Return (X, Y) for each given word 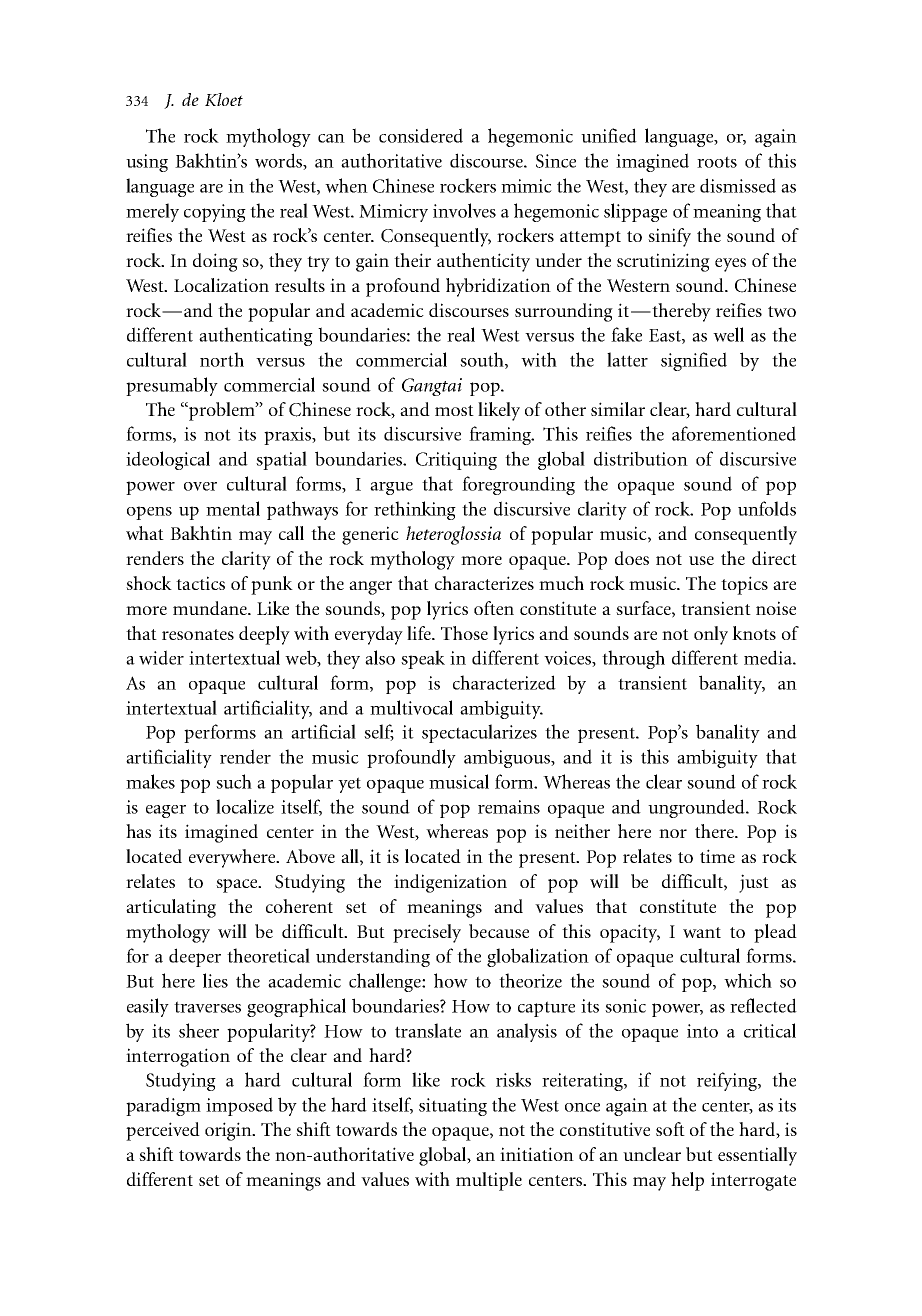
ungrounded (697, 808)
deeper (195, 957)
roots (717, 162)
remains (509, 807)
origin (229, 1131)
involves (464, 210)
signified (694, 361)
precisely (427, 933)
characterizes (484, 583)
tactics (200, 583)
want (702, 932)
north (222, 359)
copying (215, 213)
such (234, 781)
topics (744, 585)
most (454, 410)
